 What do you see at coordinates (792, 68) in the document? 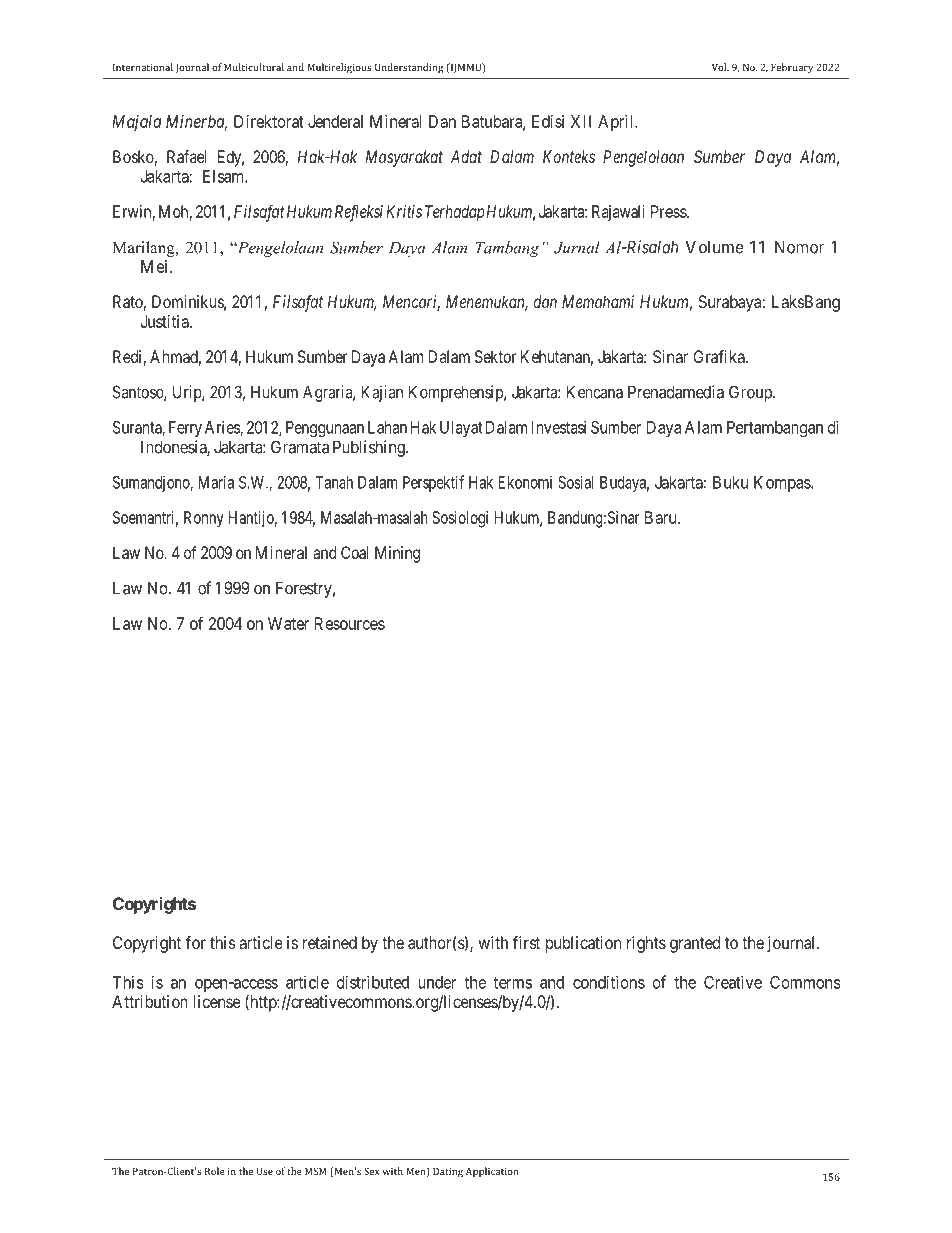
I see `February` at bounding box center [792, 68].
